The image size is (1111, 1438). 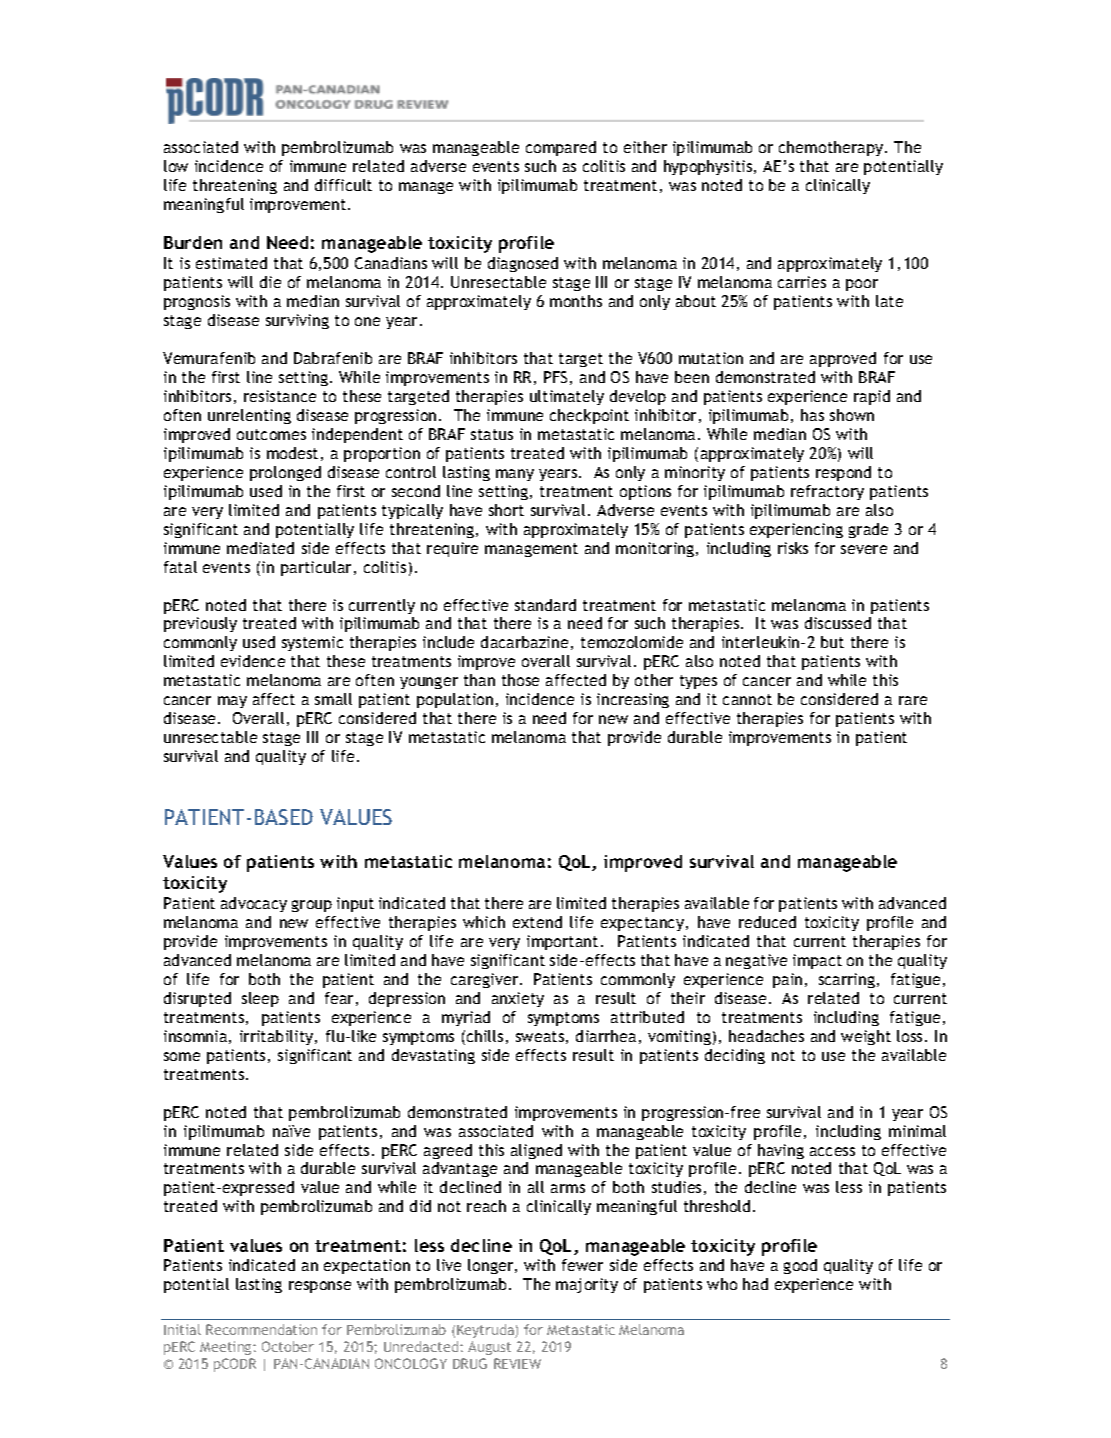 What do you see at coordinates (278, 1037) in the page?
I see `irritability` at bounding box center [278, 1037].
